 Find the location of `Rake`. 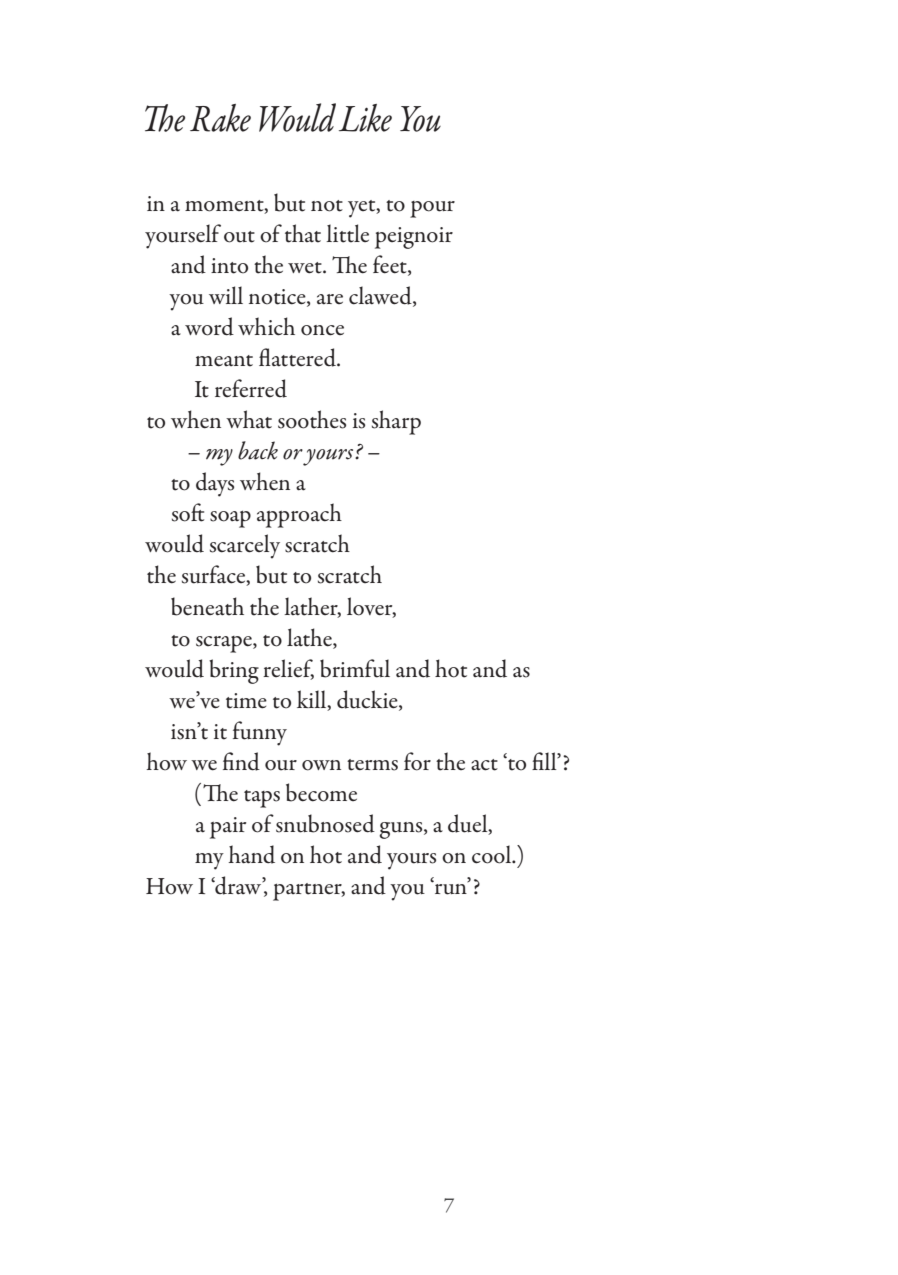

Rake is located at coordinates (220, 118).
